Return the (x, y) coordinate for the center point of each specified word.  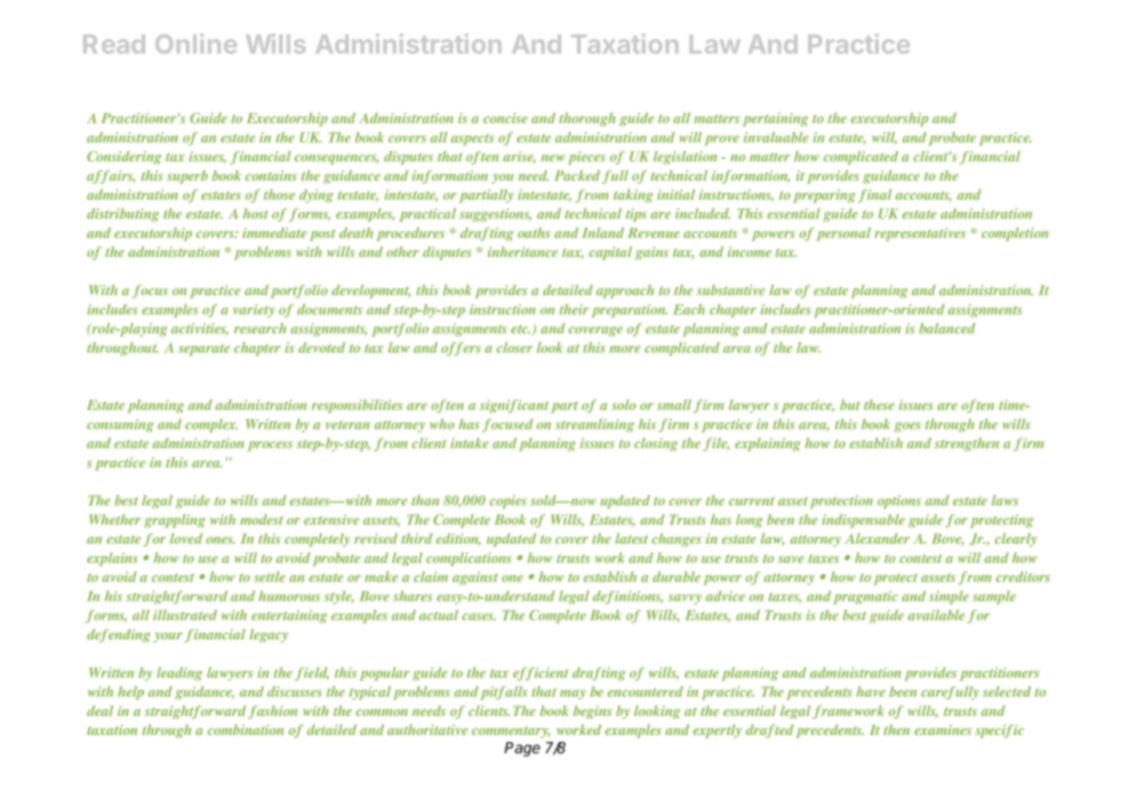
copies (508, 502)
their (574, 309)
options (899, 502)
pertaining (775, 120)
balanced (947, 328)
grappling (175, 521)
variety (254, 311)
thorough (587, 119)
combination (246, 729)
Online (196, 44)
